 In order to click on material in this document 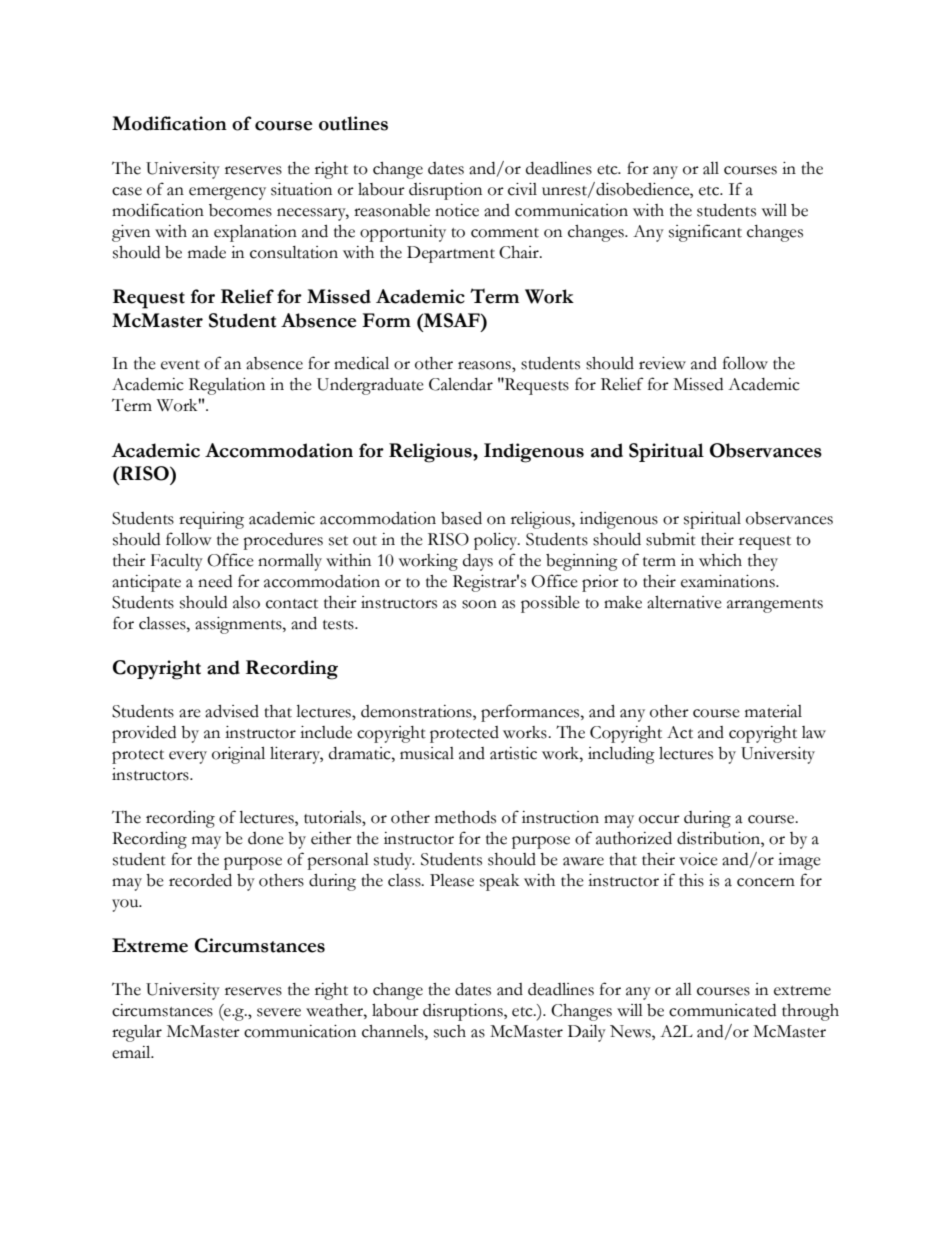, I will do `click(773, 711)`.
